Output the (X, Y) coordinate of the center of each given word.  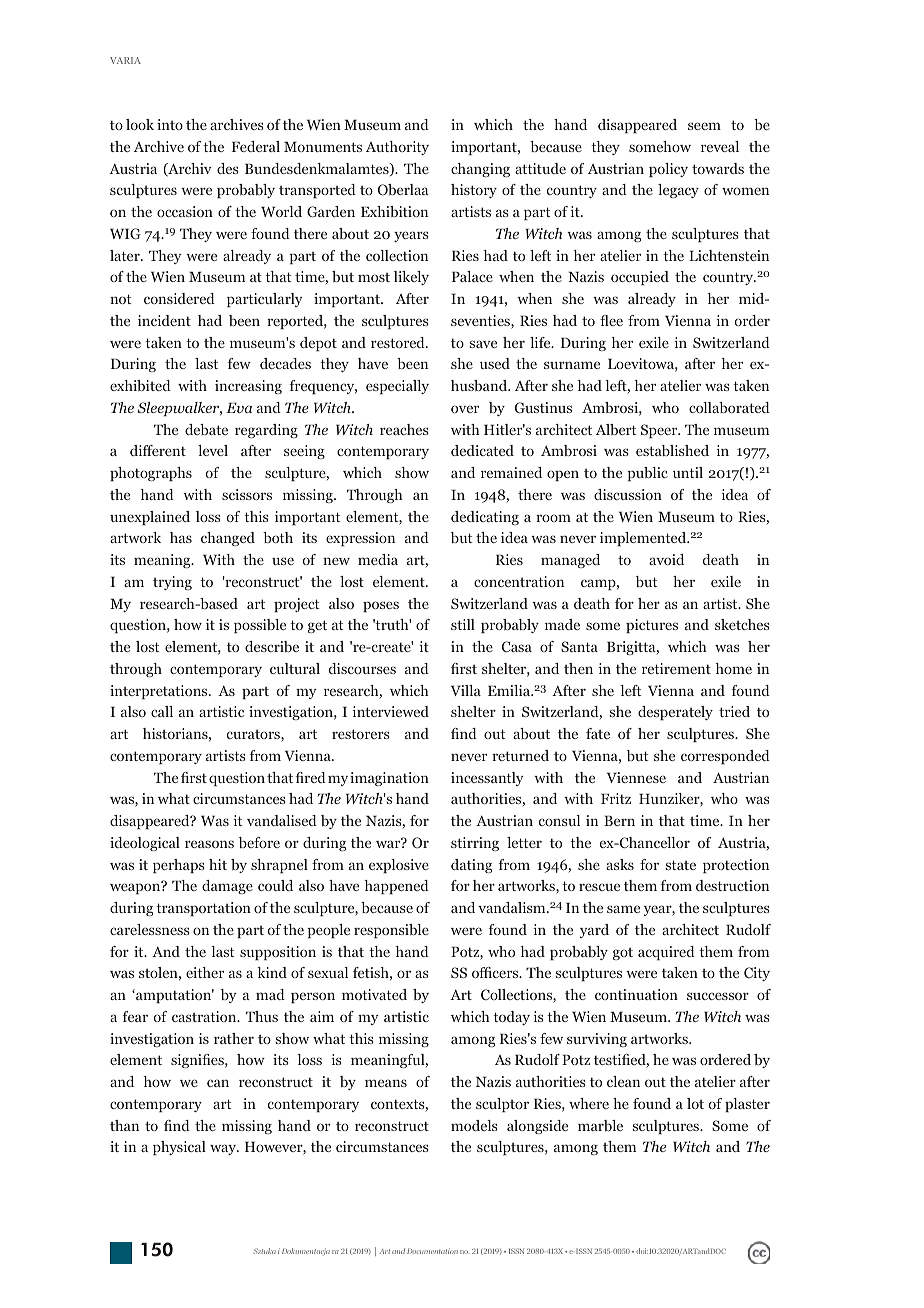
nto (172, 125)
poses (381, 606)
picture (649, 626)
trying (172, 583)
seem (704, 126)
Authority (397, 148)
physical (179, 1148)
